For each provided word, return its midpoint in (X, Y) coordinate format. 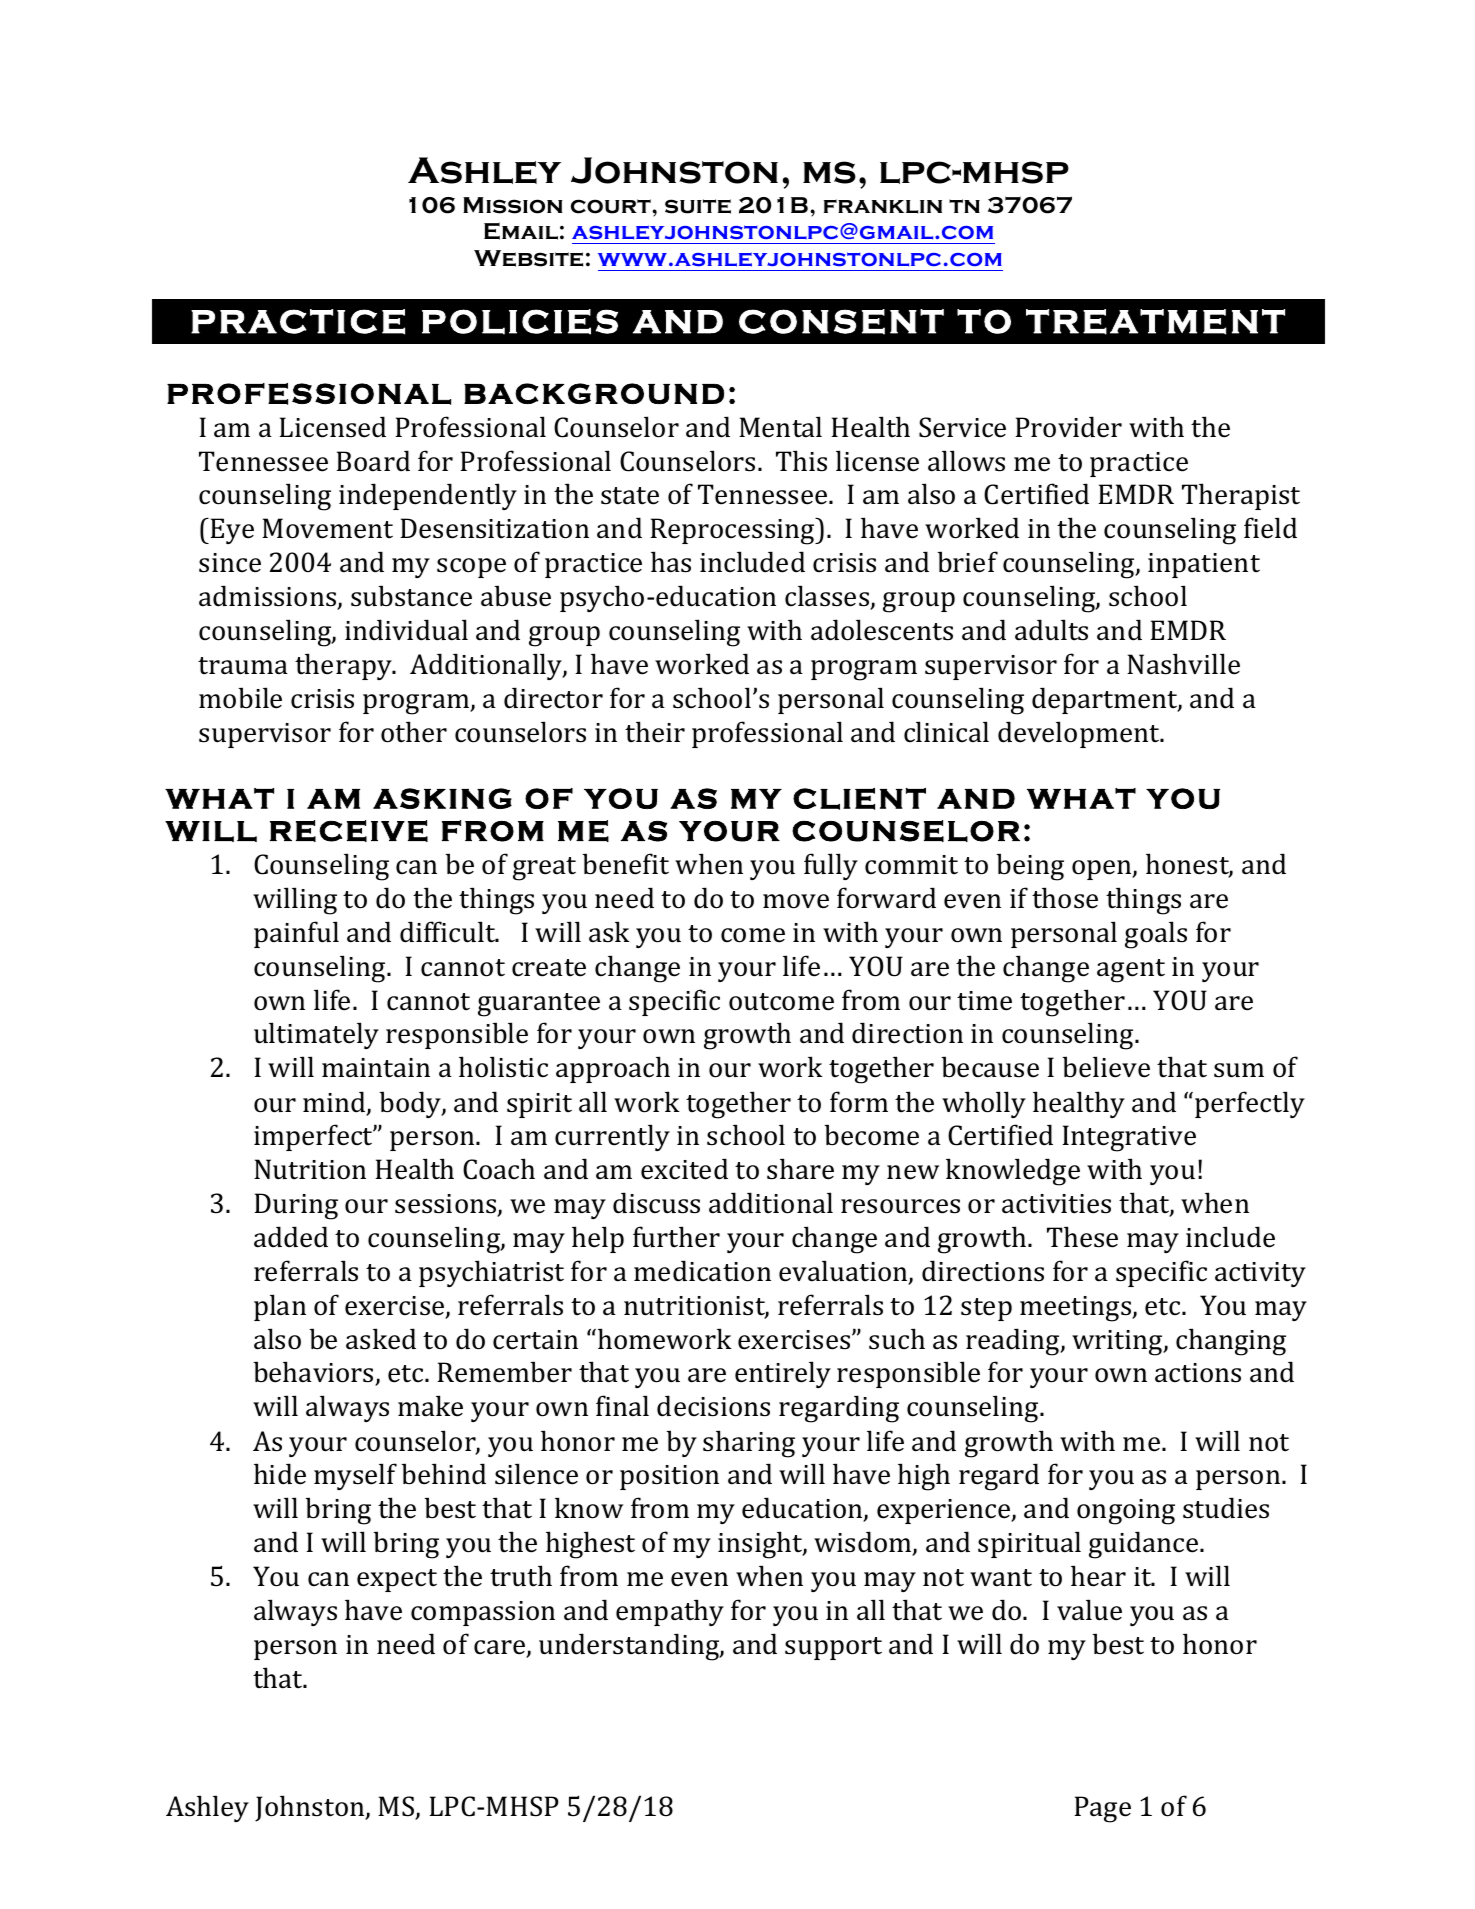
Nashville (1183, 664)
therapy (344, 666)
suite (698, 206)
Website (528, 258)
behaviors (314, 1373)
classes (828, 597)
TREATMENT (1155, 322)
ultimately (316, 1035)
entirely (783, 1374)
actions (1198, 1373)
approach (613, 1069)
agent (1131, 971)
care (500, 1648)
